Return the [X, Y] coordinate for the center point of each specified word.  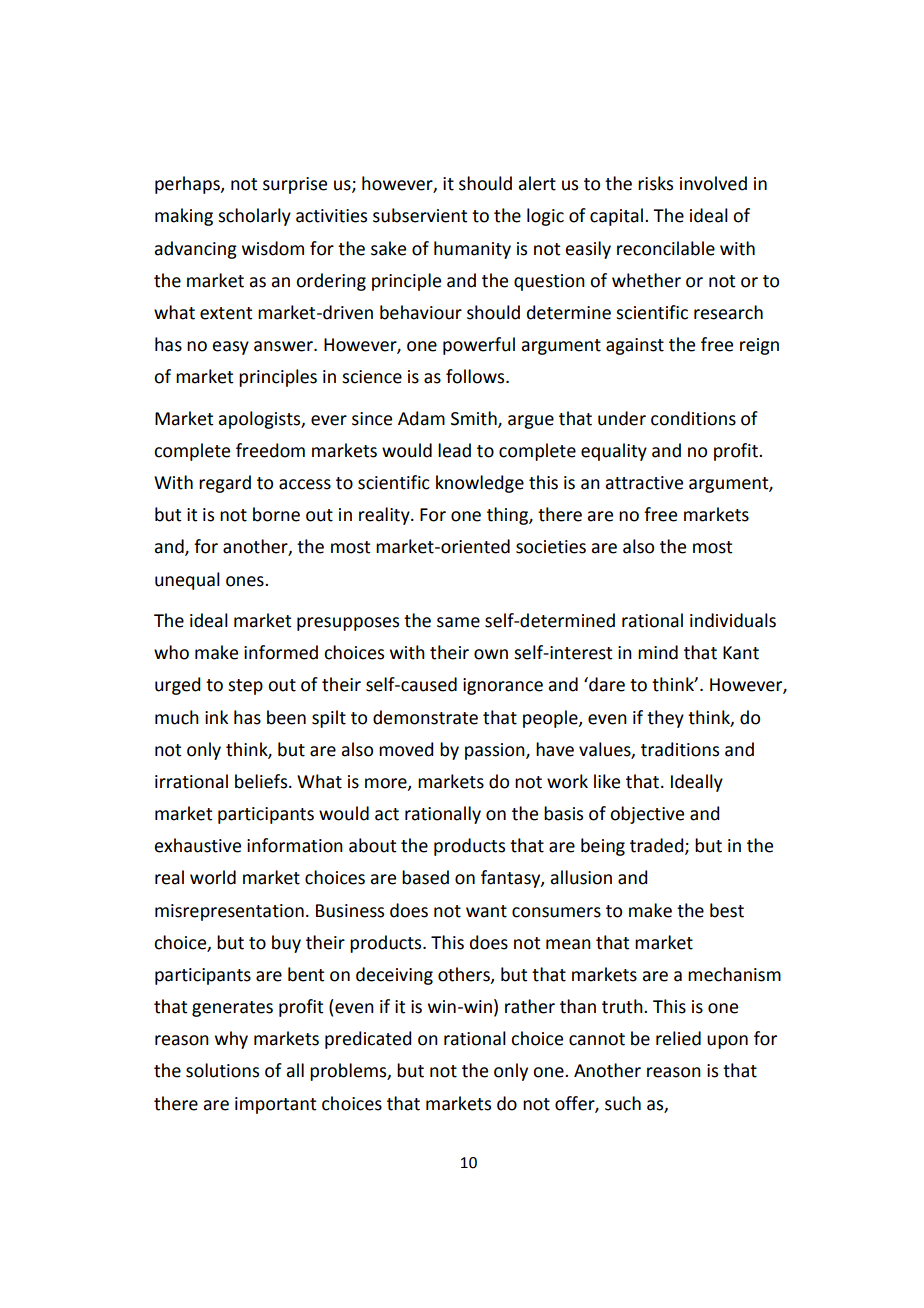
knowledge [480, 484]
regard [225, 484]
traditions [680, 749]
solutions [222, 1070]
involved [713, 183]
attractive [644, 483]
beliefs [262, 781]
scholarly [254, 217]
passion [496, 751]
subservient [420, 215]
